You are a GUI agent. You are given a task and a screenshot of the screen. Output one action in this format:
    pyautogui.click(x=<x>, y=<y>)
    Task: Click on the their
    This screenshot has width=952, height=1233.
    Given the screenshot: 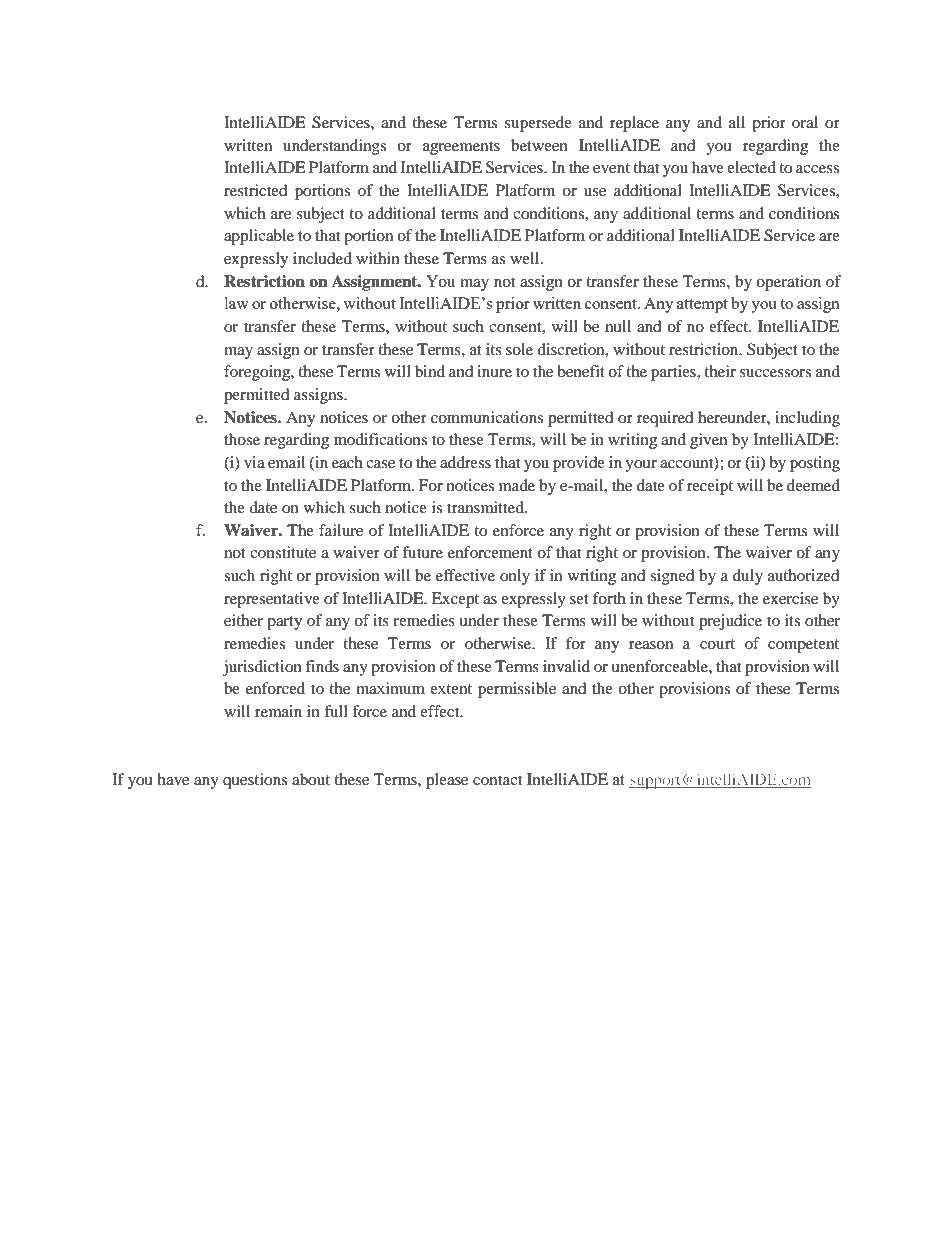 What is the action you would take?
    pyautogui.click(x=720, y=371)
